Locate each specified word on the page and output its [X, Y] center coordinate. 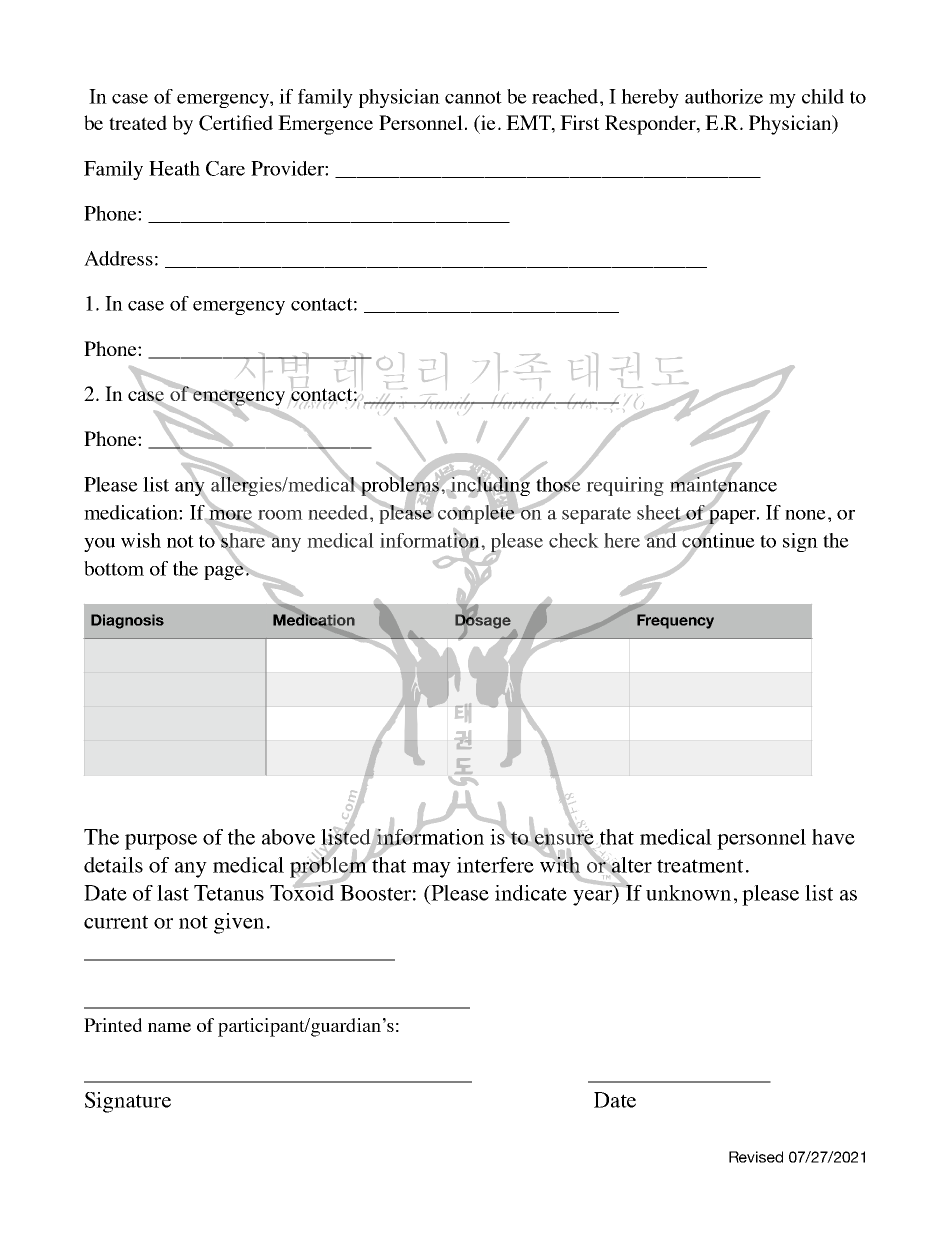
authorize [724, 96]
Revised [756, 1157]
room [280, 515]
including [490, 486]
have [833, 837]
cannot [473, 97]
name [169, 1027]
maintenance [723, 484]
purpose [161, 842]
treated [138, 122]
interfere [495, 865]
